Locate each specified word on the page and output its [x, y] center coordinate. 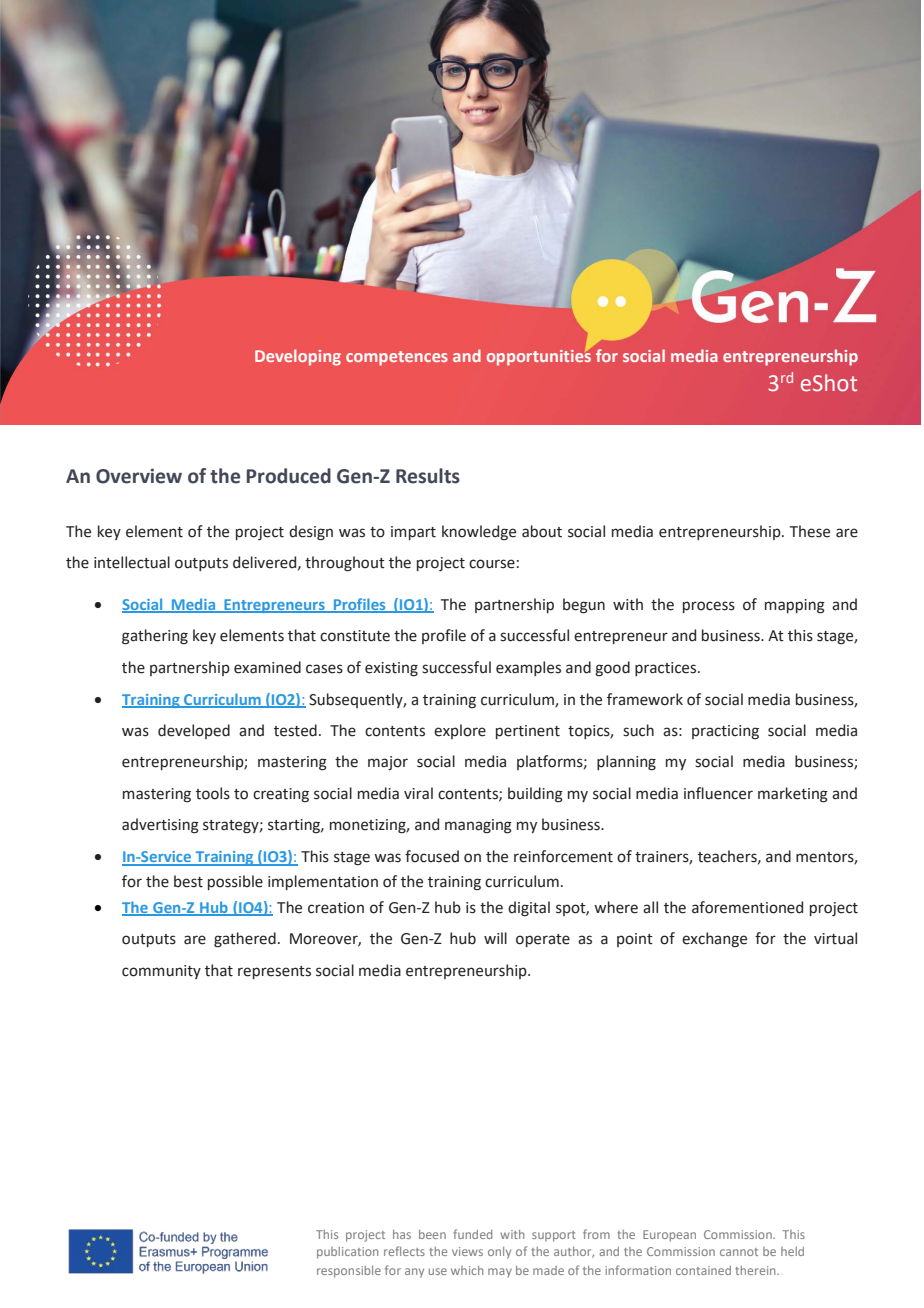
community [161, 972]
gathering [155, 637]
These [810, 531]
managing [478, 826]
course [492, 564]
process [709, 607]
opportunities [539, 358]
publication [347, 1253]
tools [213, 793]
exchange [714, 940]
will [495, 938]
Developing [298, 357]
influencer [718, 793]
